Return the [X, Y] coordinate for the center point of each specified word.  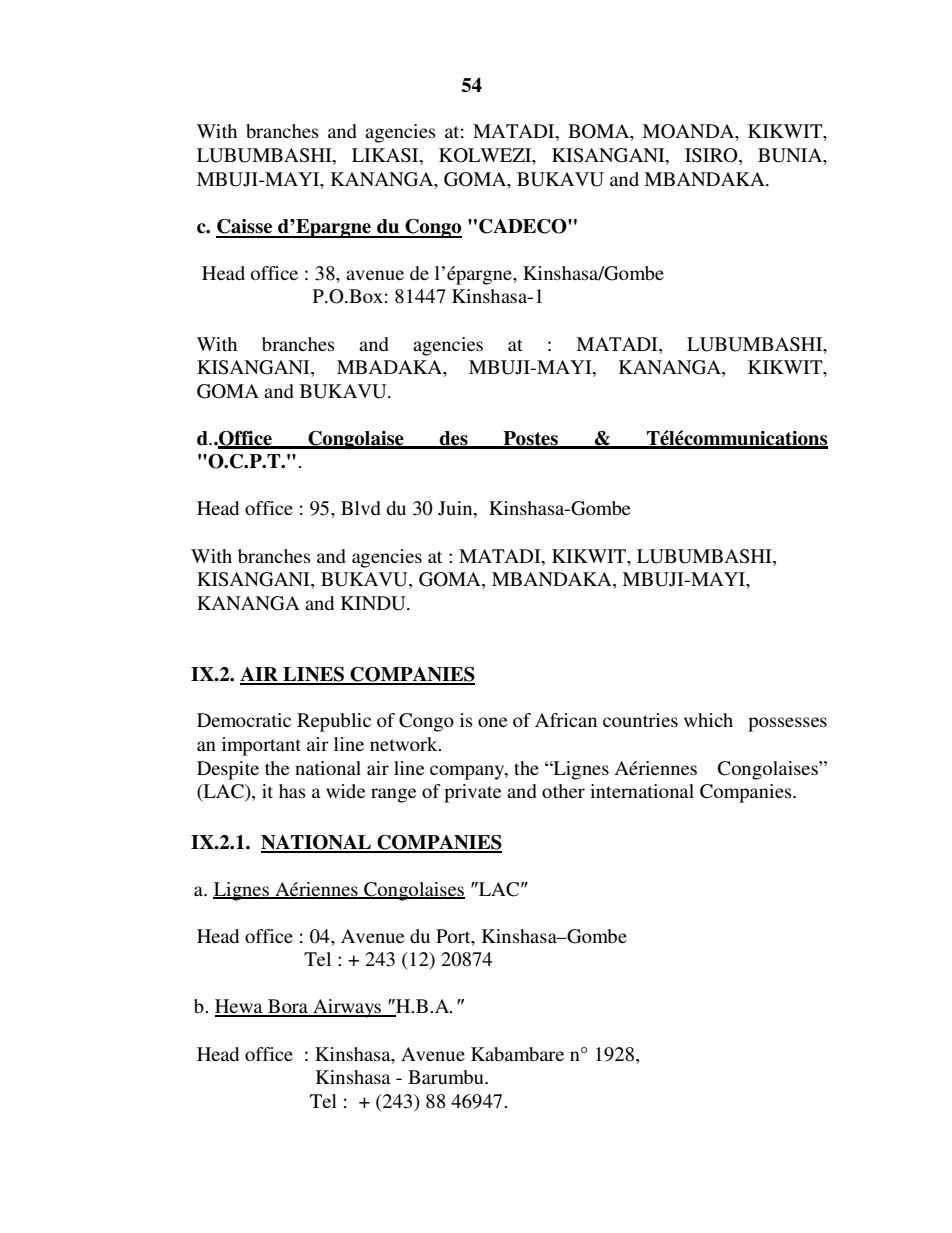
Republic [334, 722]
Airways [347, 1008]
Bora [288, 1007]
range [393, 795]
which [708, 720]
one [492, 722]
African [566, 720]
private [472, 793]
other [563, 791]
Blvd [361, 508]
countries [640, 720]
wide [345, 791]
